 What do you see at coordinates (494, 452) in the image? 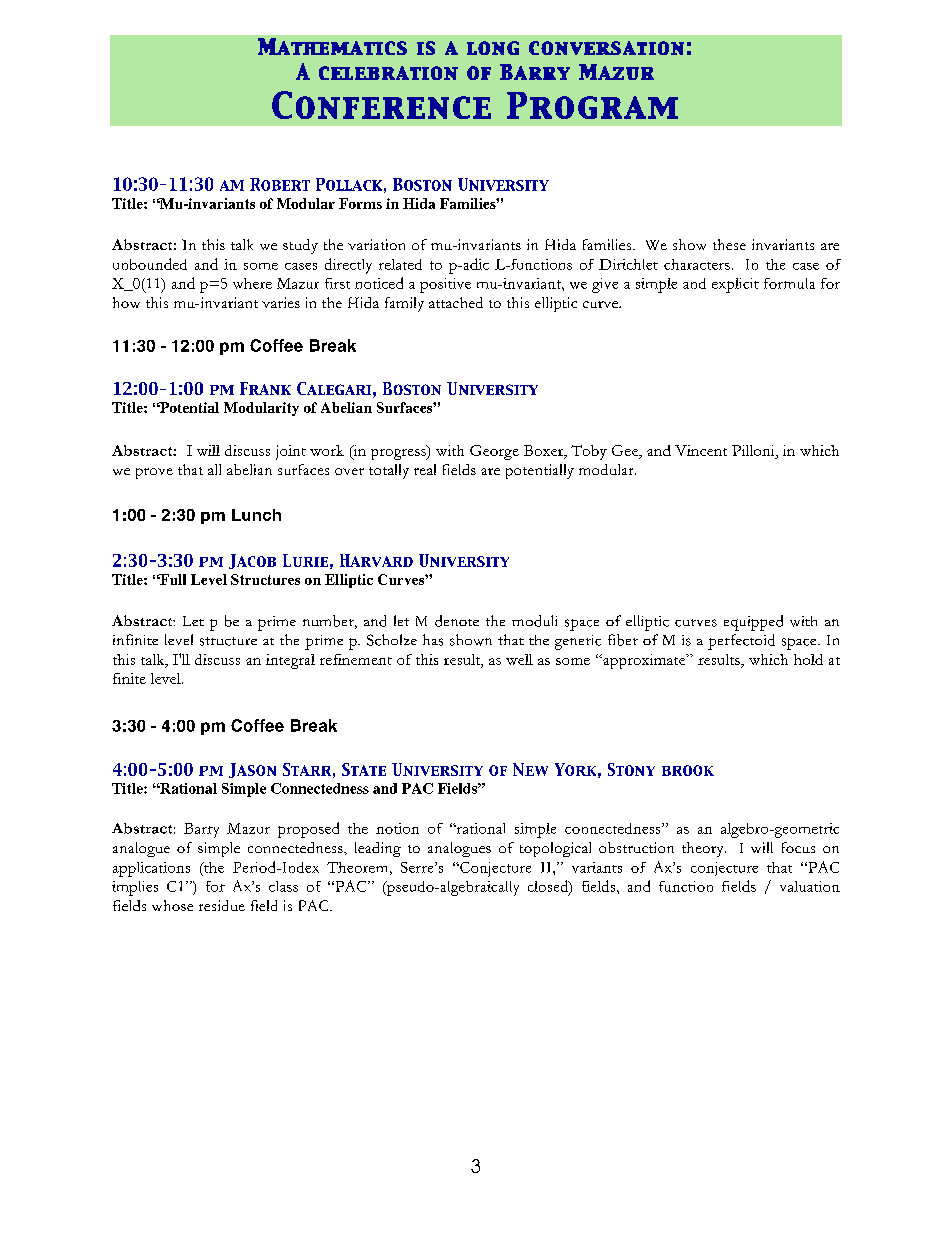
I see `George` at bounding box center [494, 452].
